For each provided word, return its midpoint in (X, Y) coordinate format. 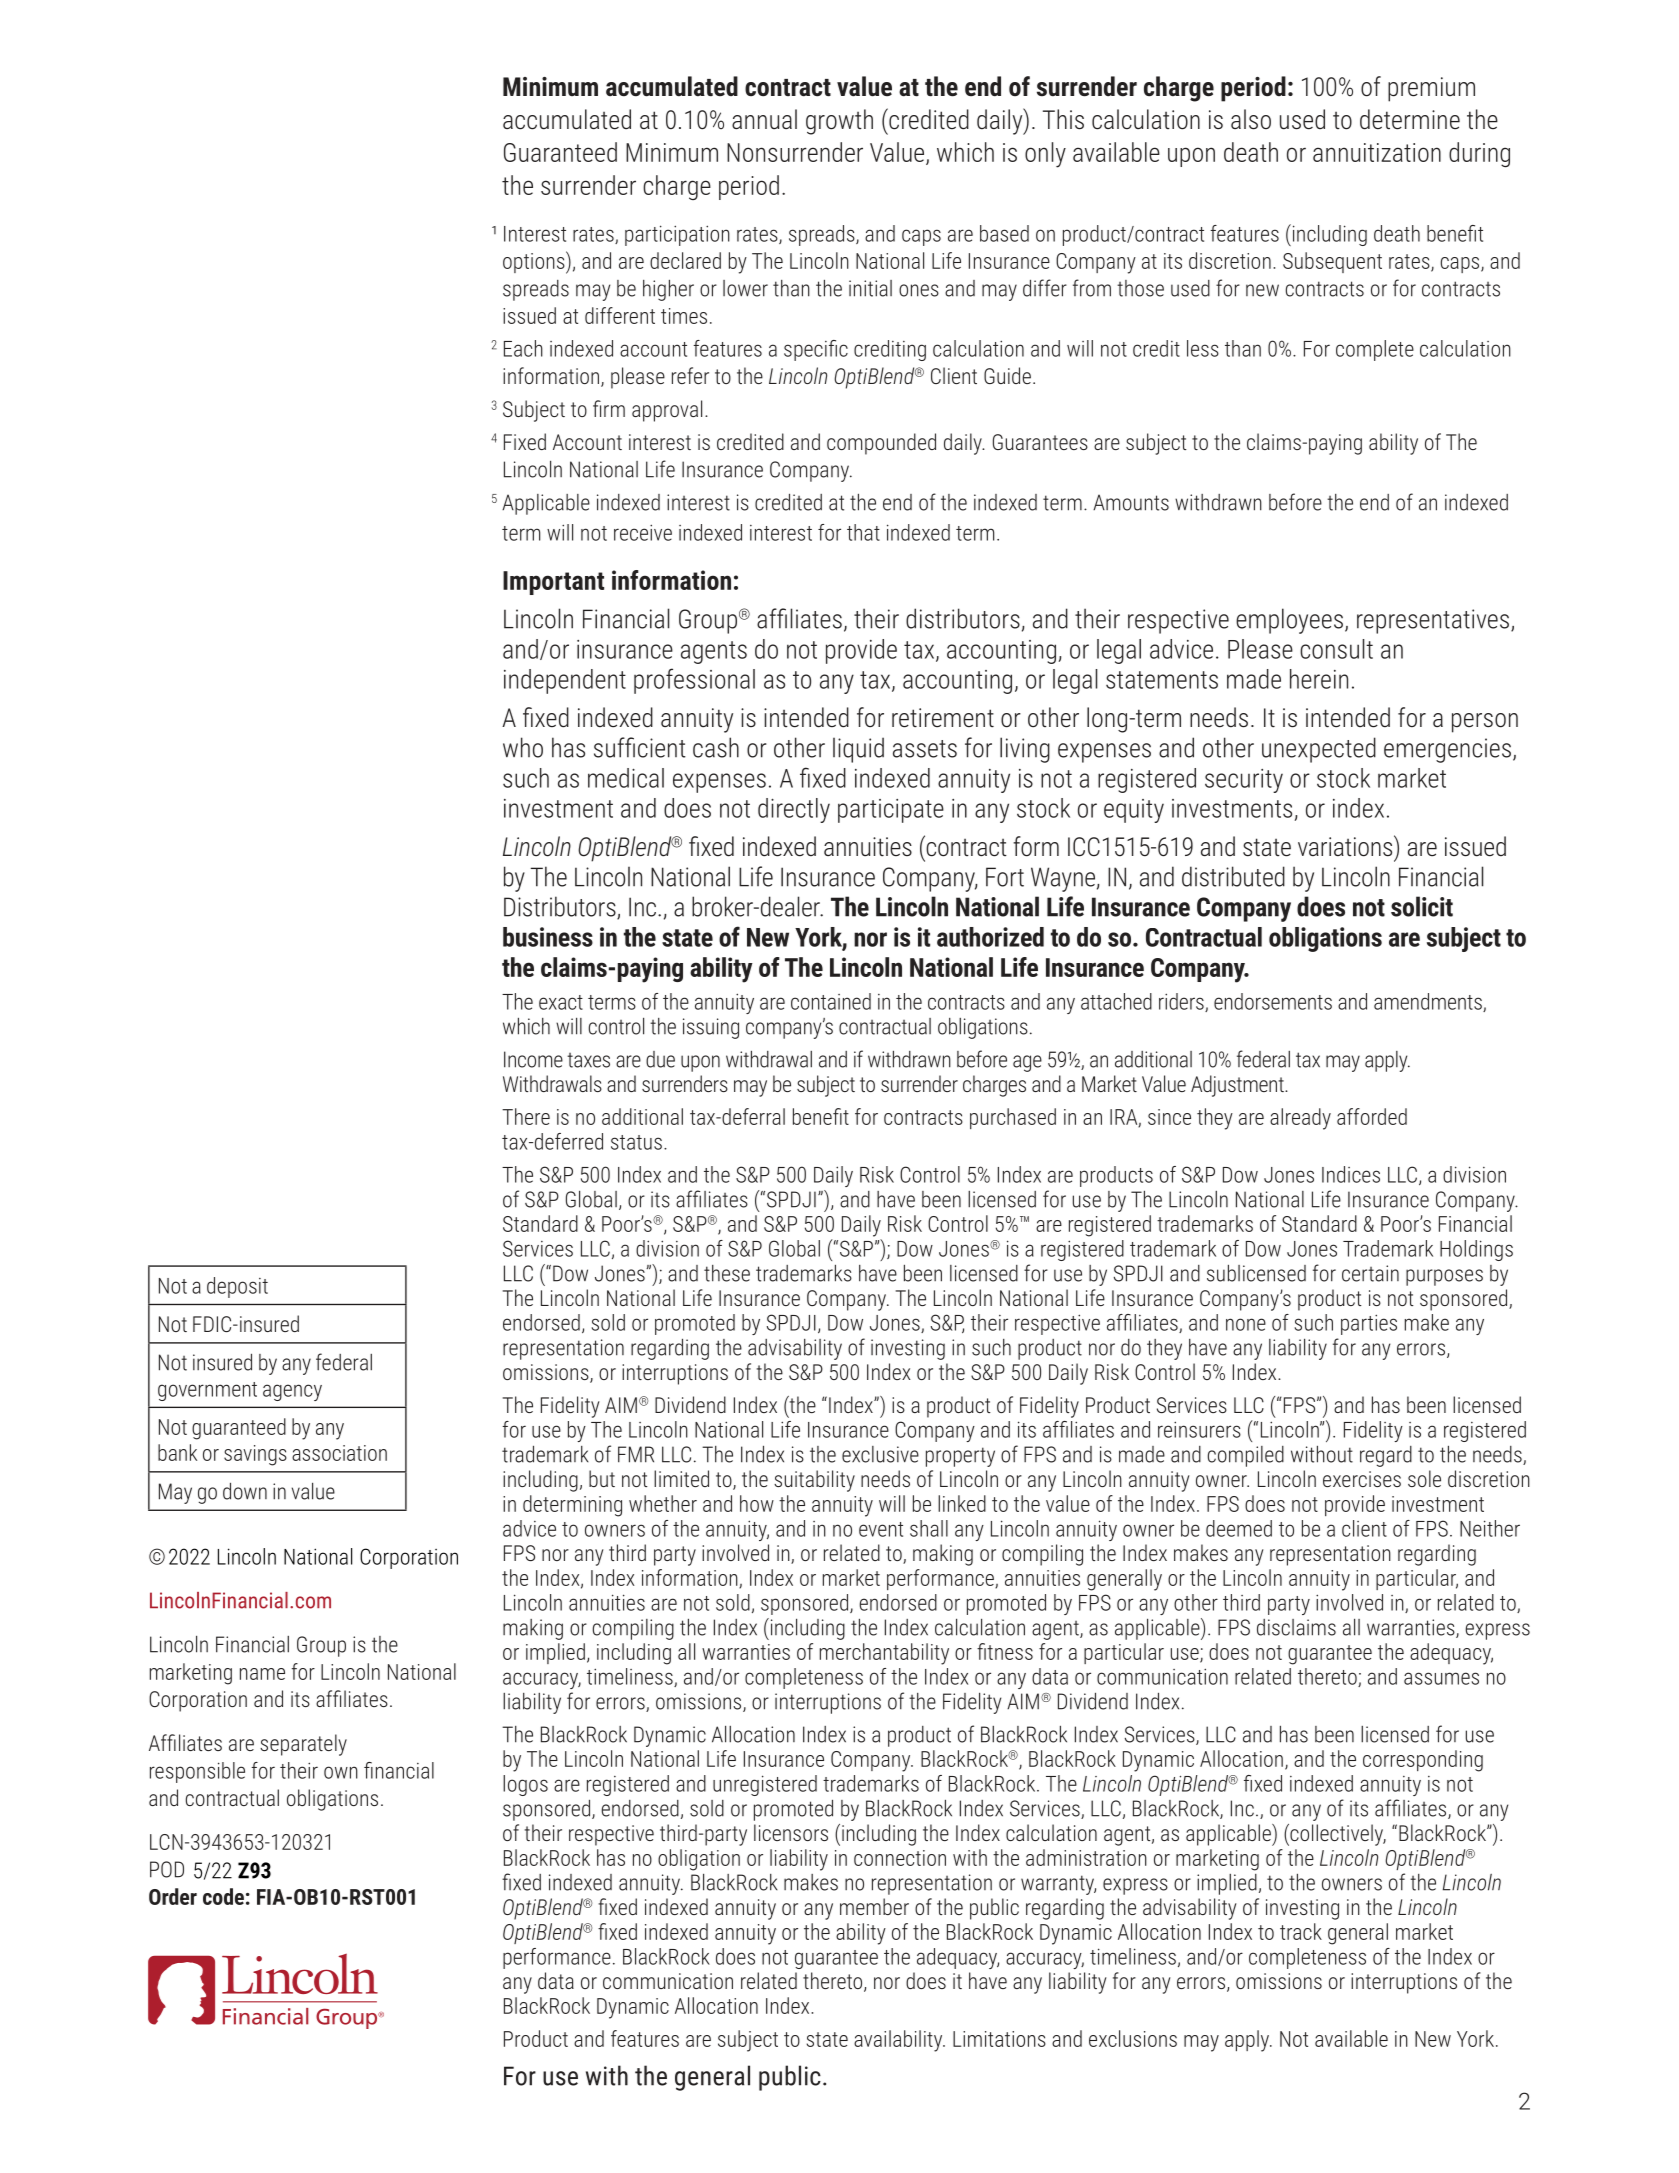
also (1251, 119)
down (245, 1491)
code (223, 1896)
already (1300, 1119)
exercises (1362, 1479)
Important (553, 583)
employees (1289, 621)
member (874, 1906)
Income (533, 1059)
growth (839, 122)
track (1301, 1931)
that (863, 532)
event (881, 1529)
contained (831, 1001)
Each (523, 348)
